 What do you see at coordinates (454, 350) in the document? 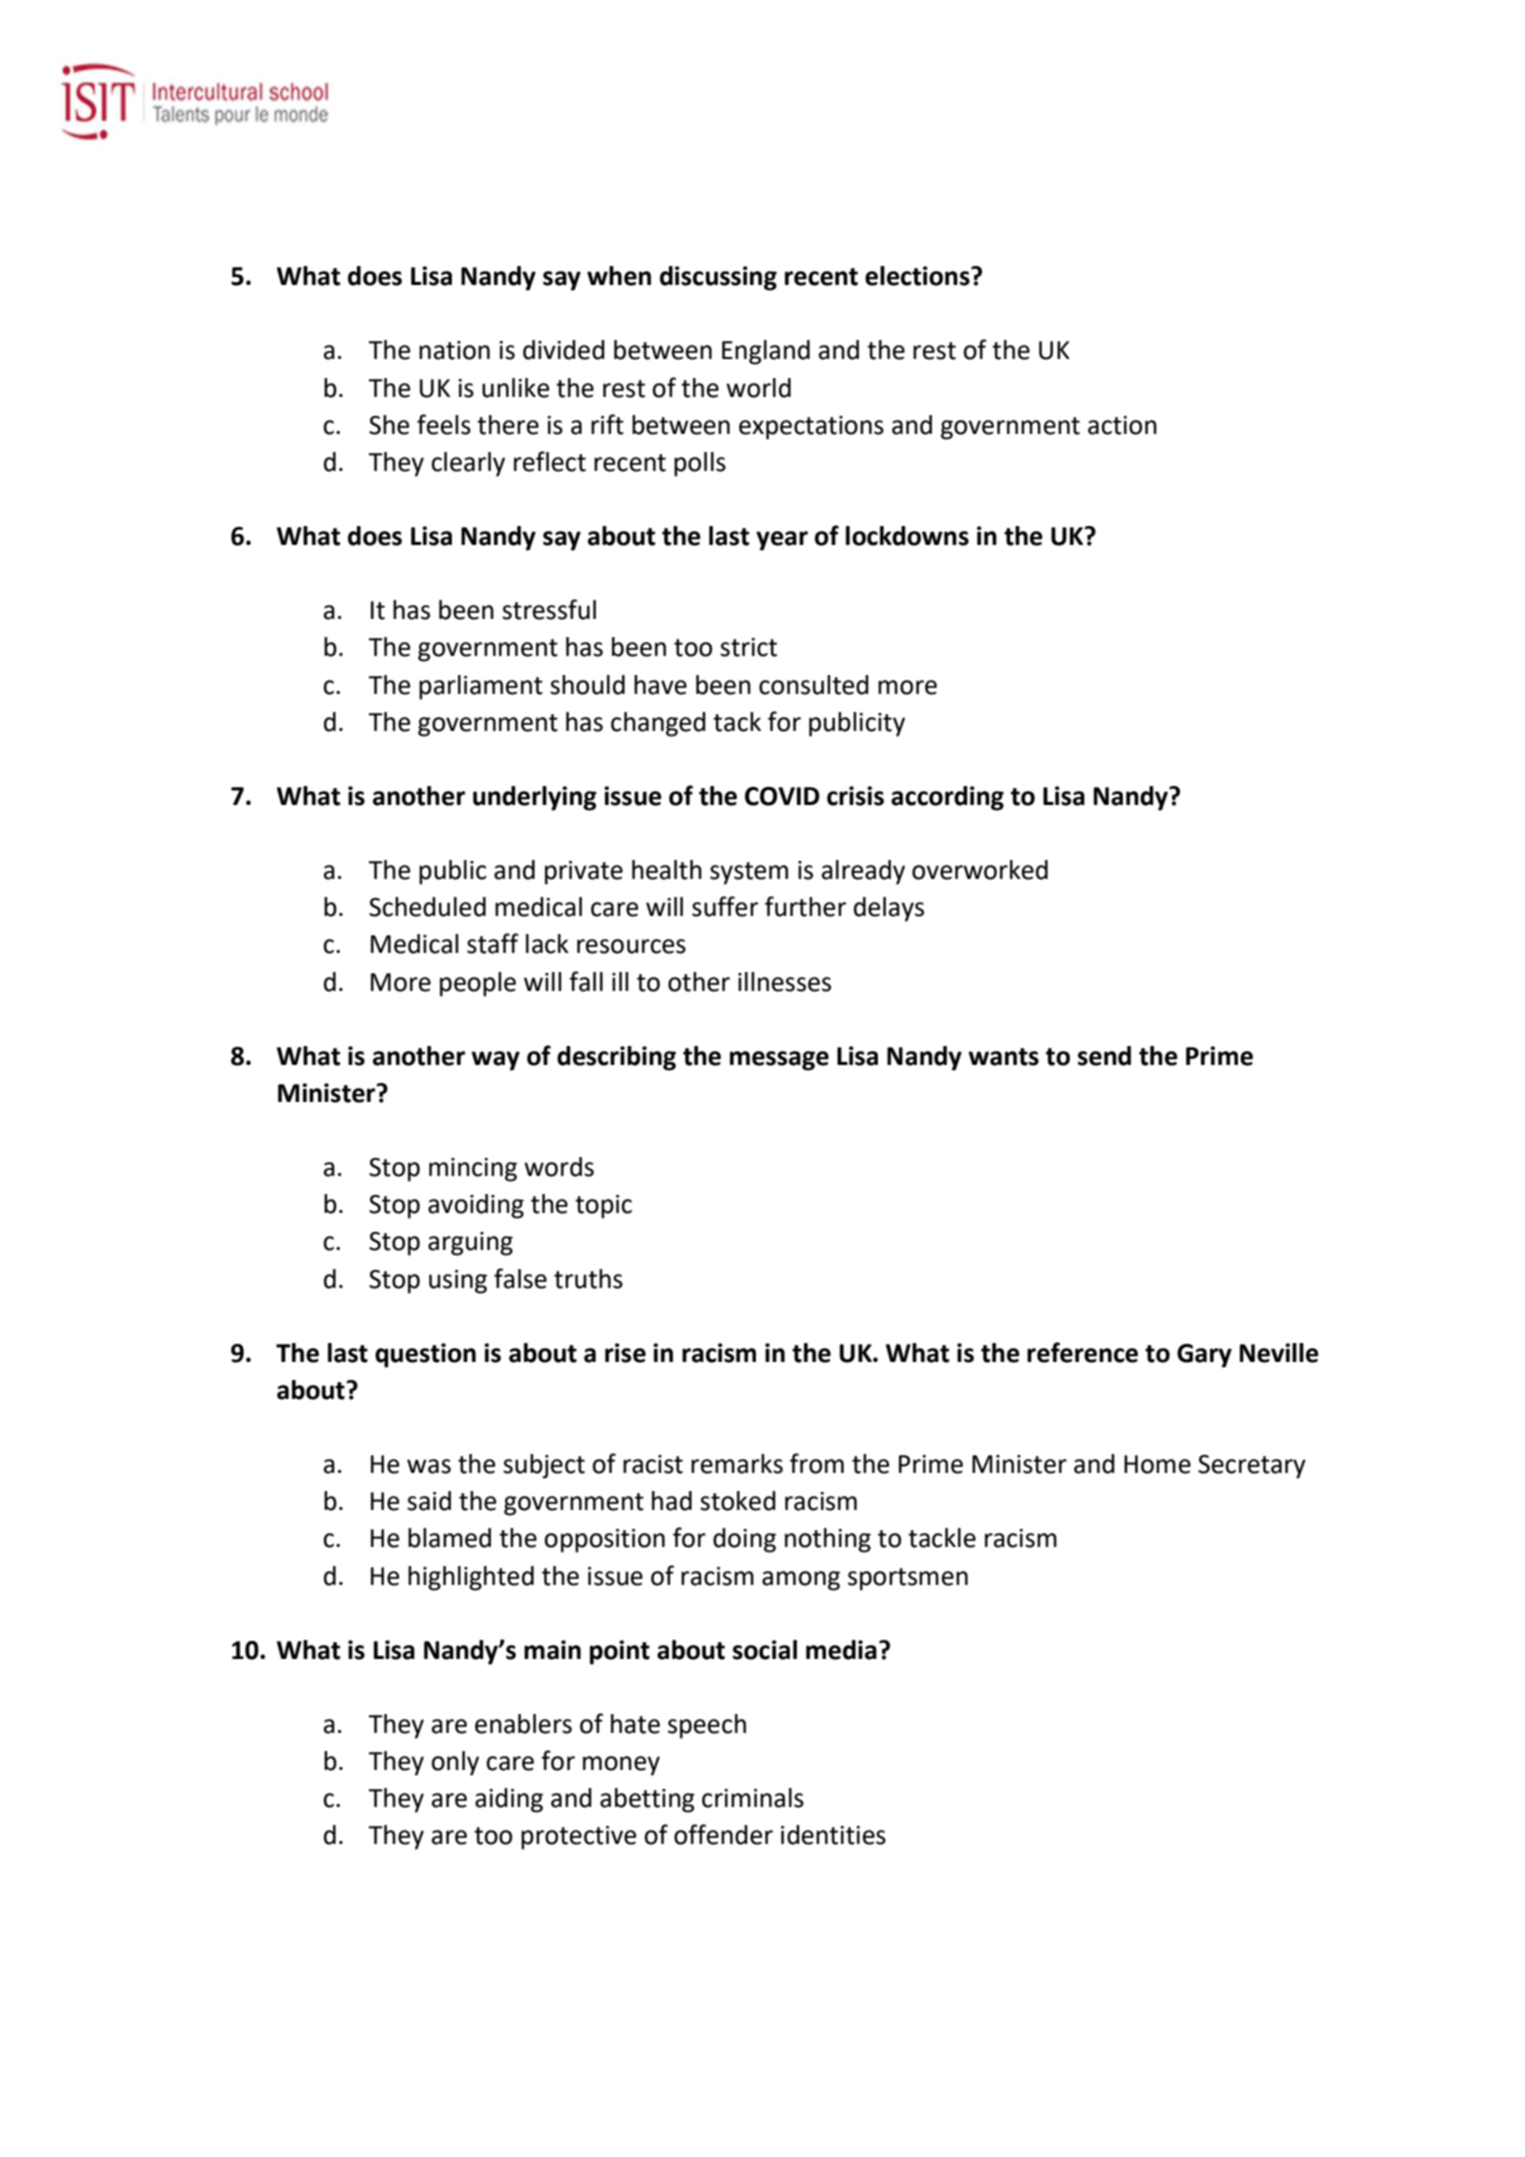
I see `nation` at bounding box center [454, 350].
